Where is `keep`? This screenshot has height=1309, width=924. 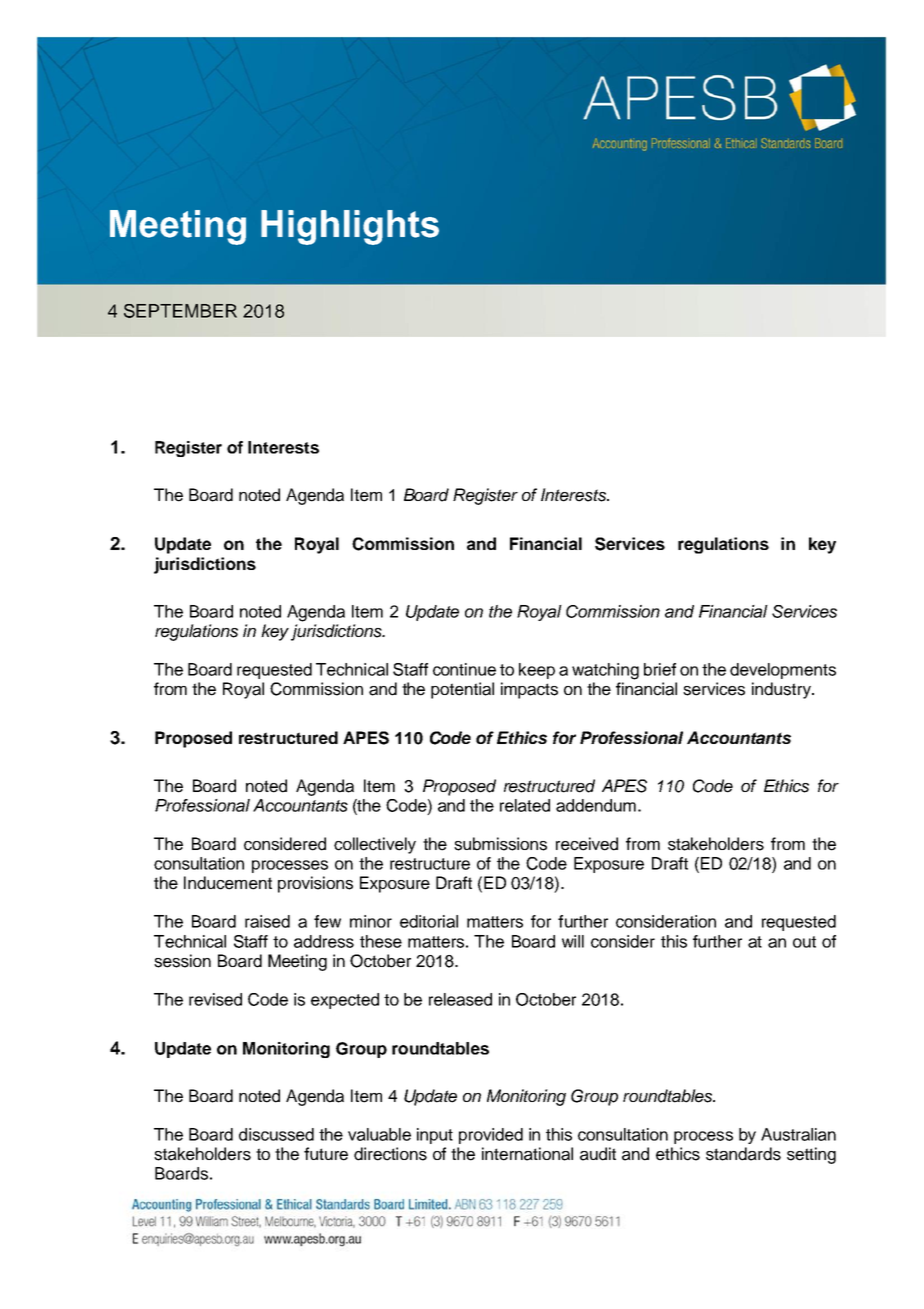
keep is located at coordinates (537, 671).
